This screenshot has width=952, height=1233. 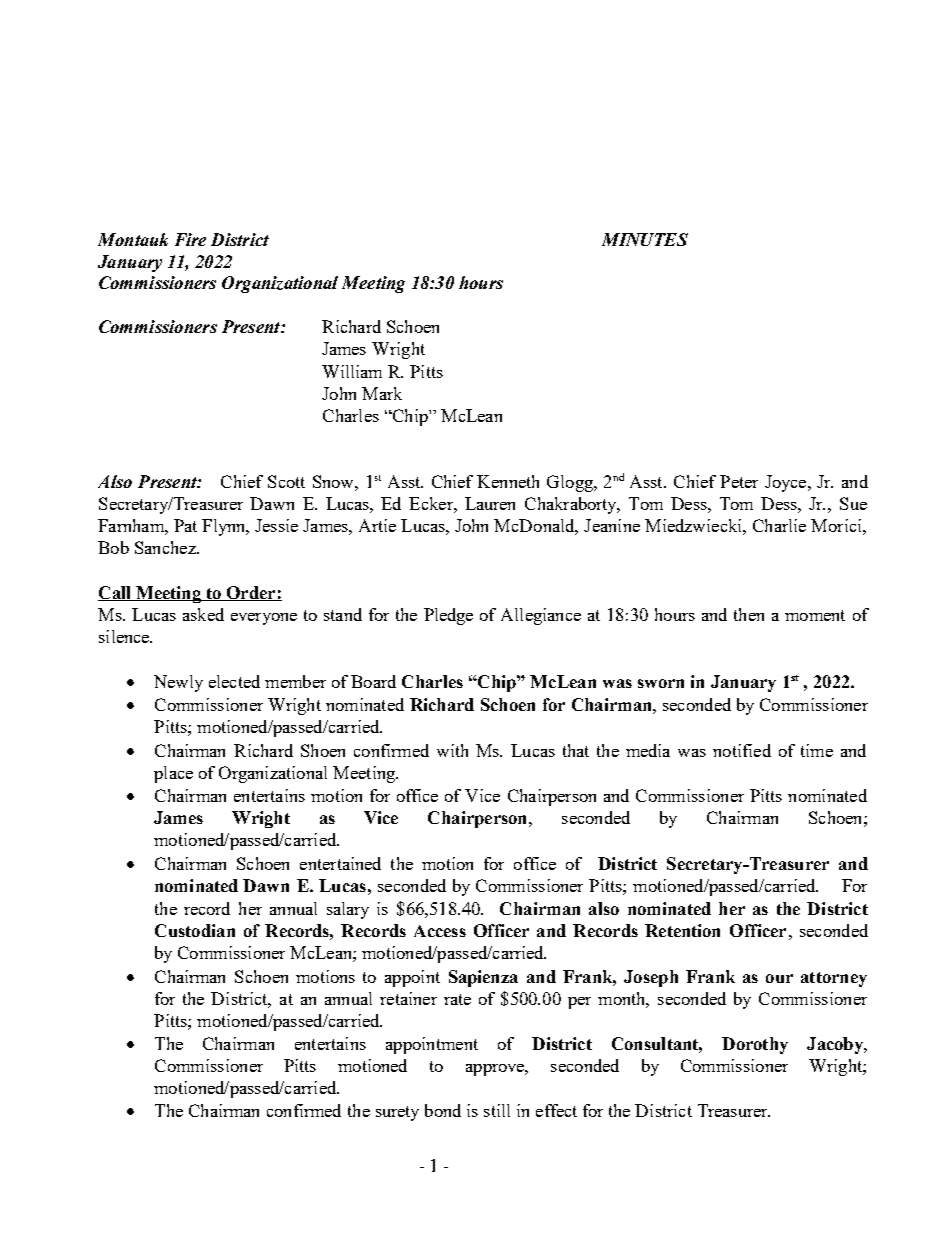 I want to click on notified, so click(x=742, y=750).
